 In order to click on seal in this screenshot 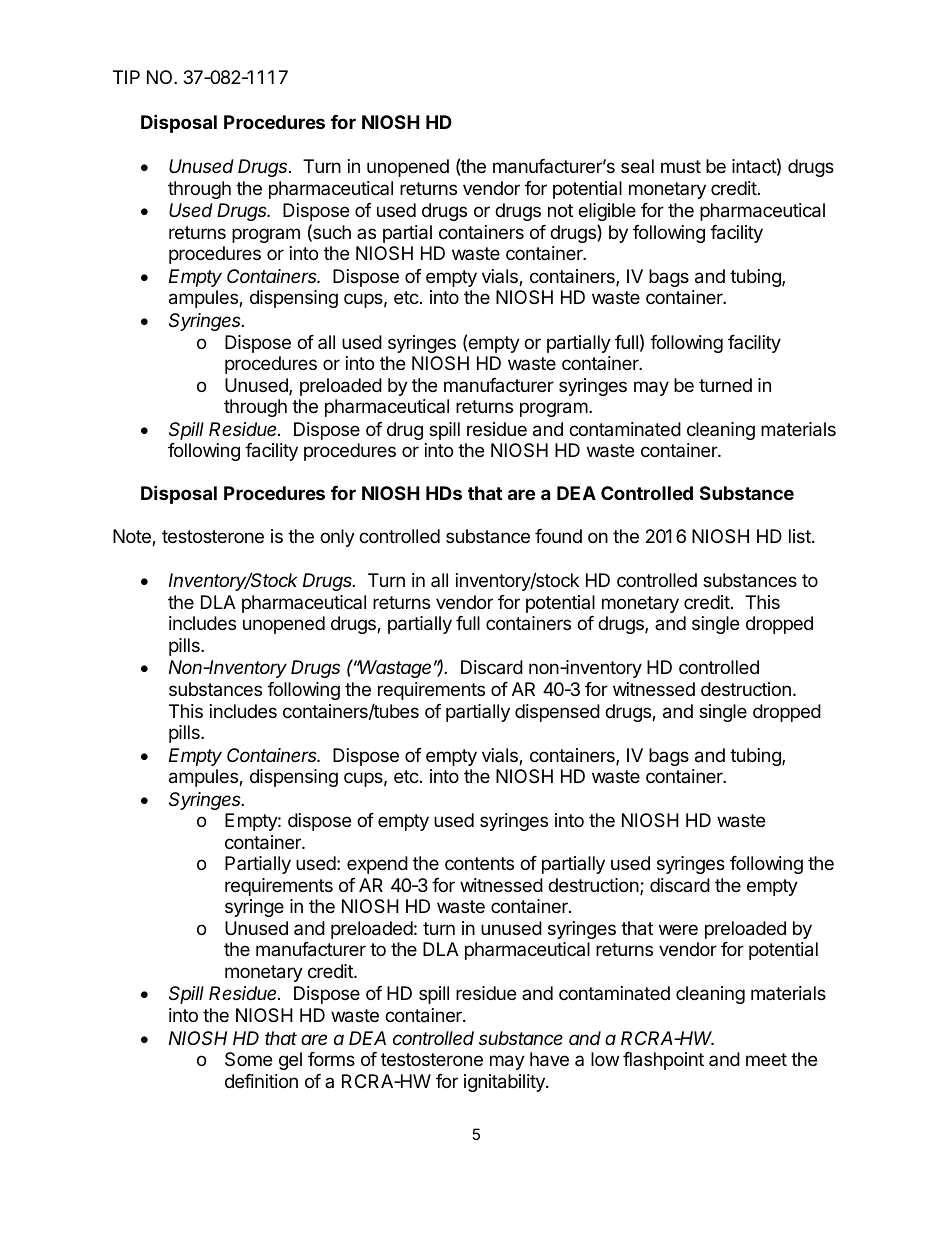, I will do `click(637, 166)`.
